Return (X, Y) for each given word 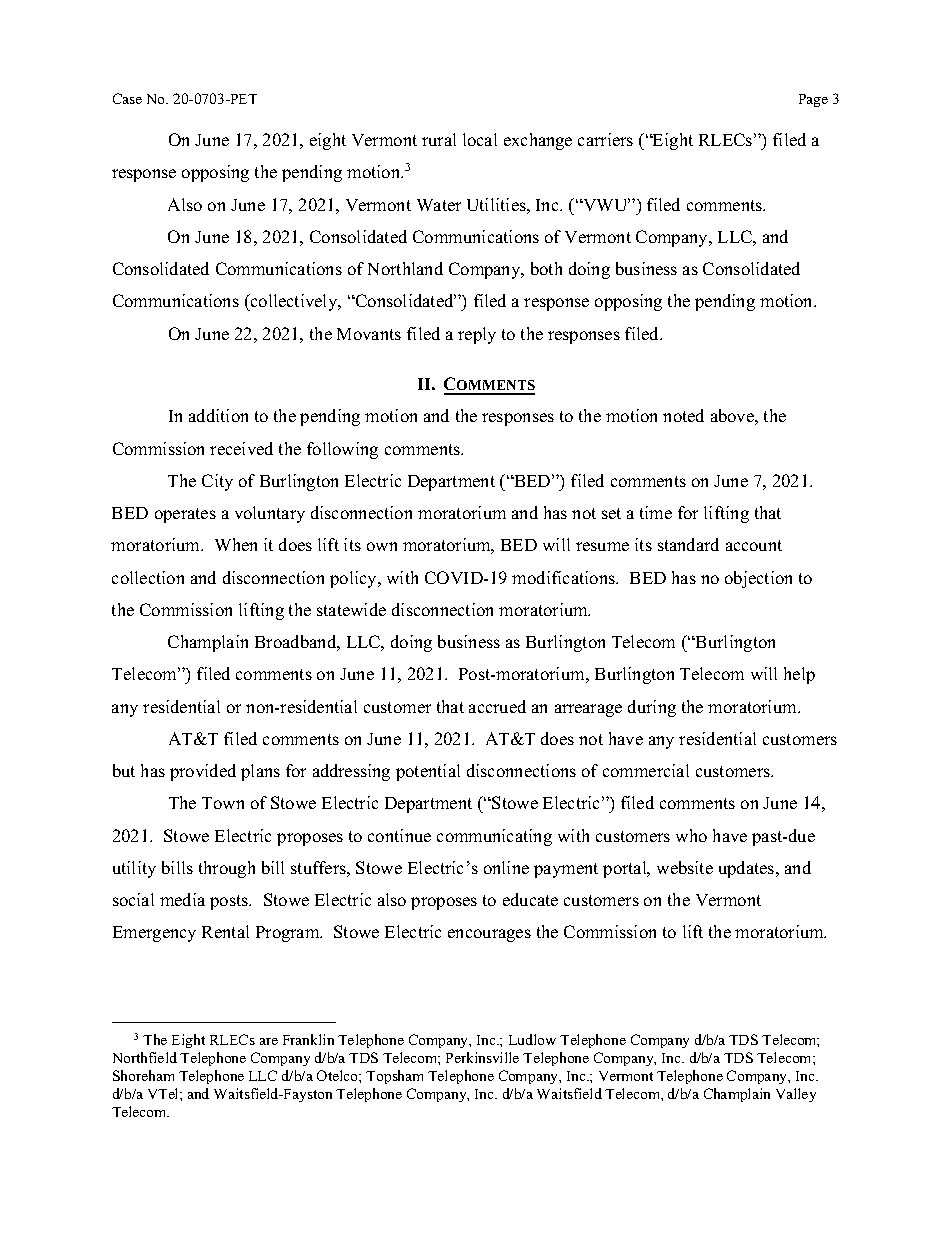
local (480, 139)
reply (477, 335)
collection (148, 577)
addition (218, 415)
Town (223, 803)
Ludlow (532, 1039)
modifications (565, 577)
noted (683, 415)
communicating (494, 837)
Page (813, 100)
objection (758, 579)
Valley (796, 1095)
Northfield (145, 1057)
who (691, 835)
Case (127, 98)
